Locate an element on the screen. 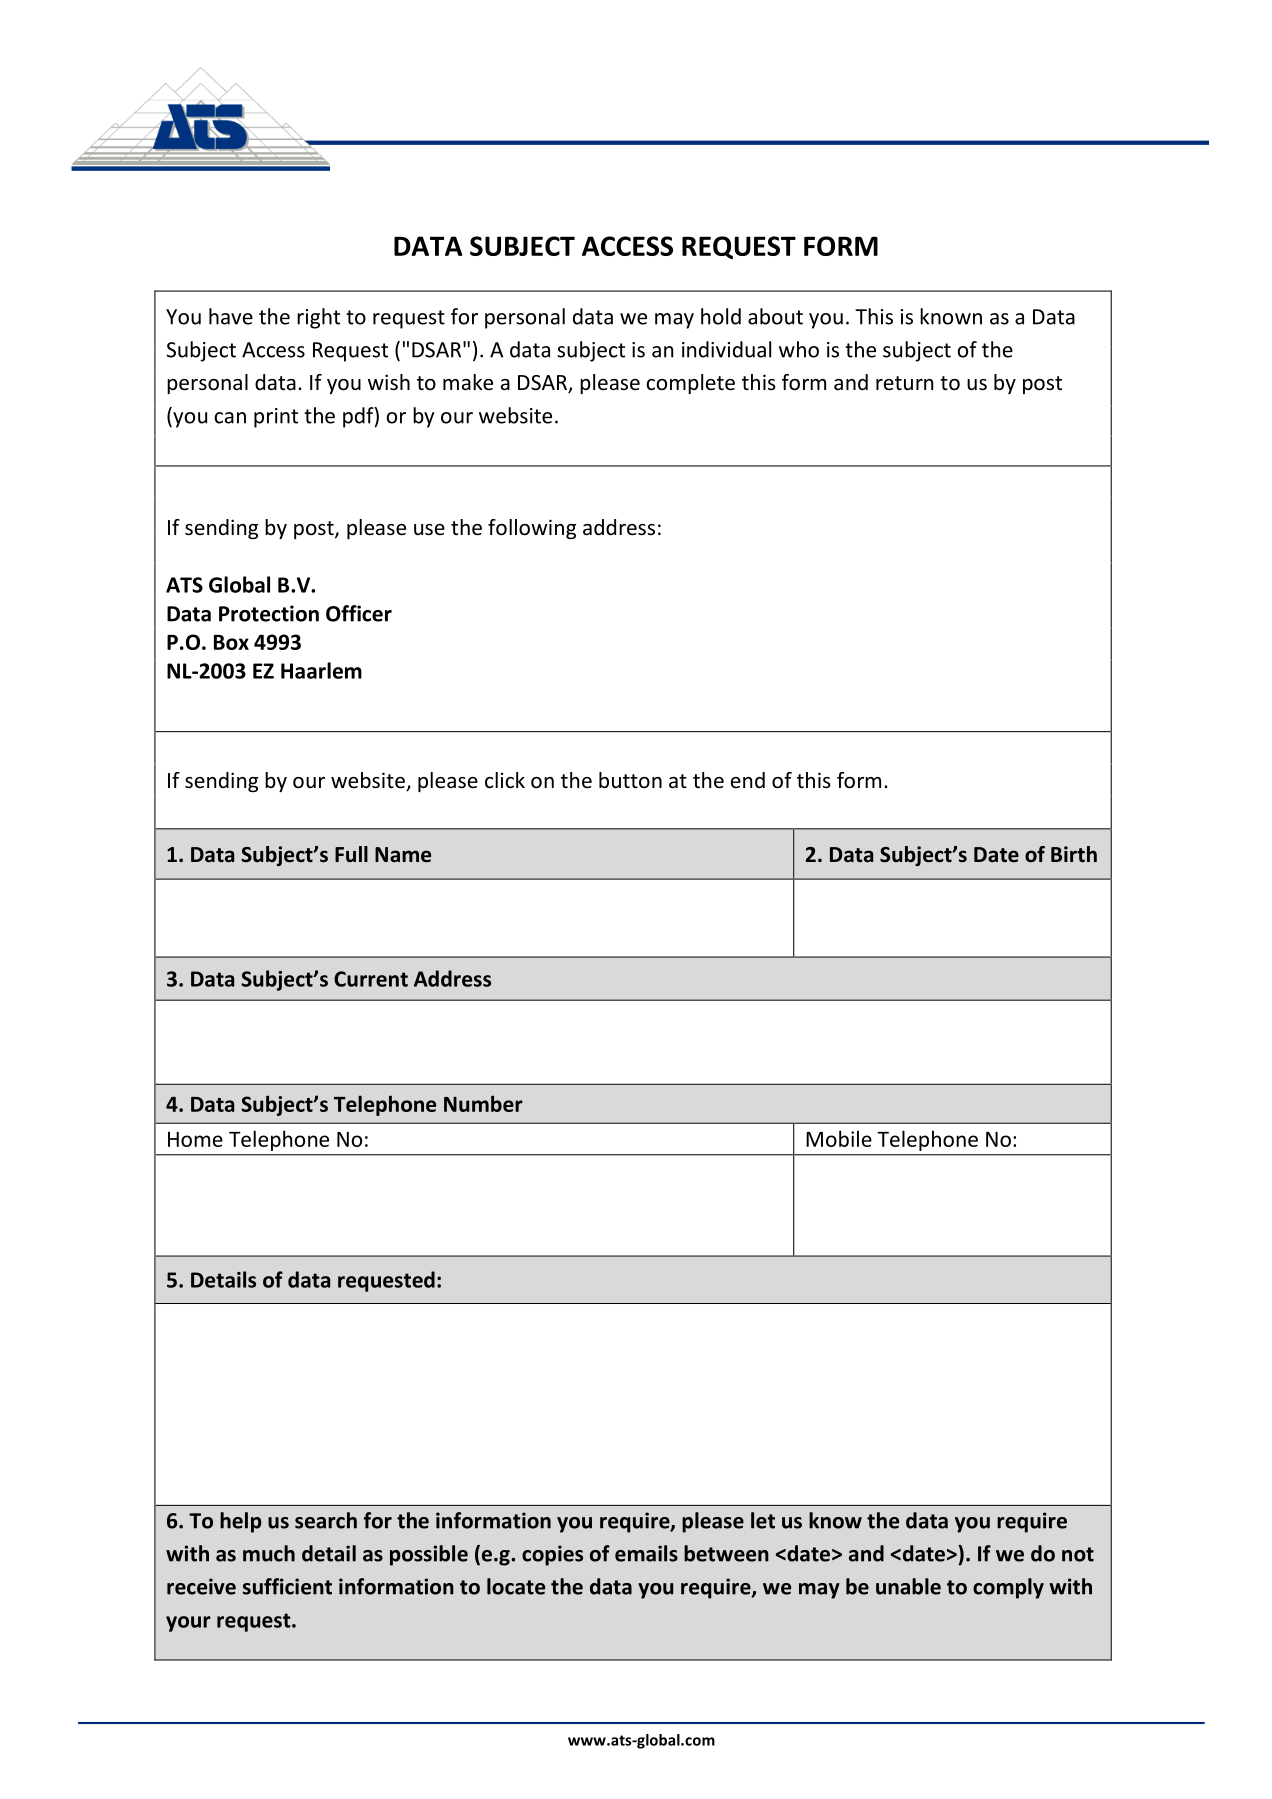 This screenshot has width=1272, height=1799. right is located at coordinates (318, 318).
